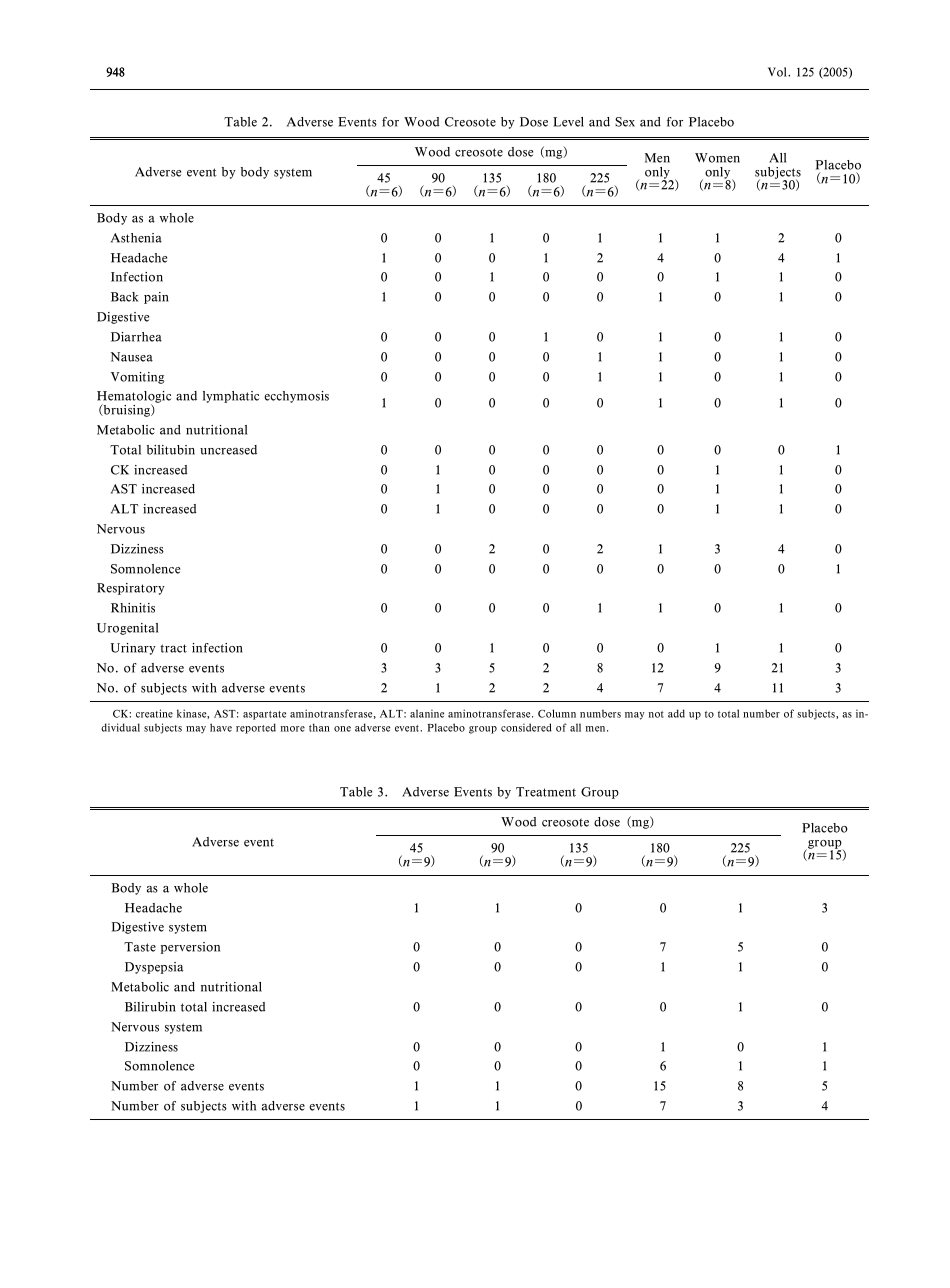  What do you see at coordinates (131, 589) in the screenshot?
I see `Respiratory` at bounding box center [131, 589].
